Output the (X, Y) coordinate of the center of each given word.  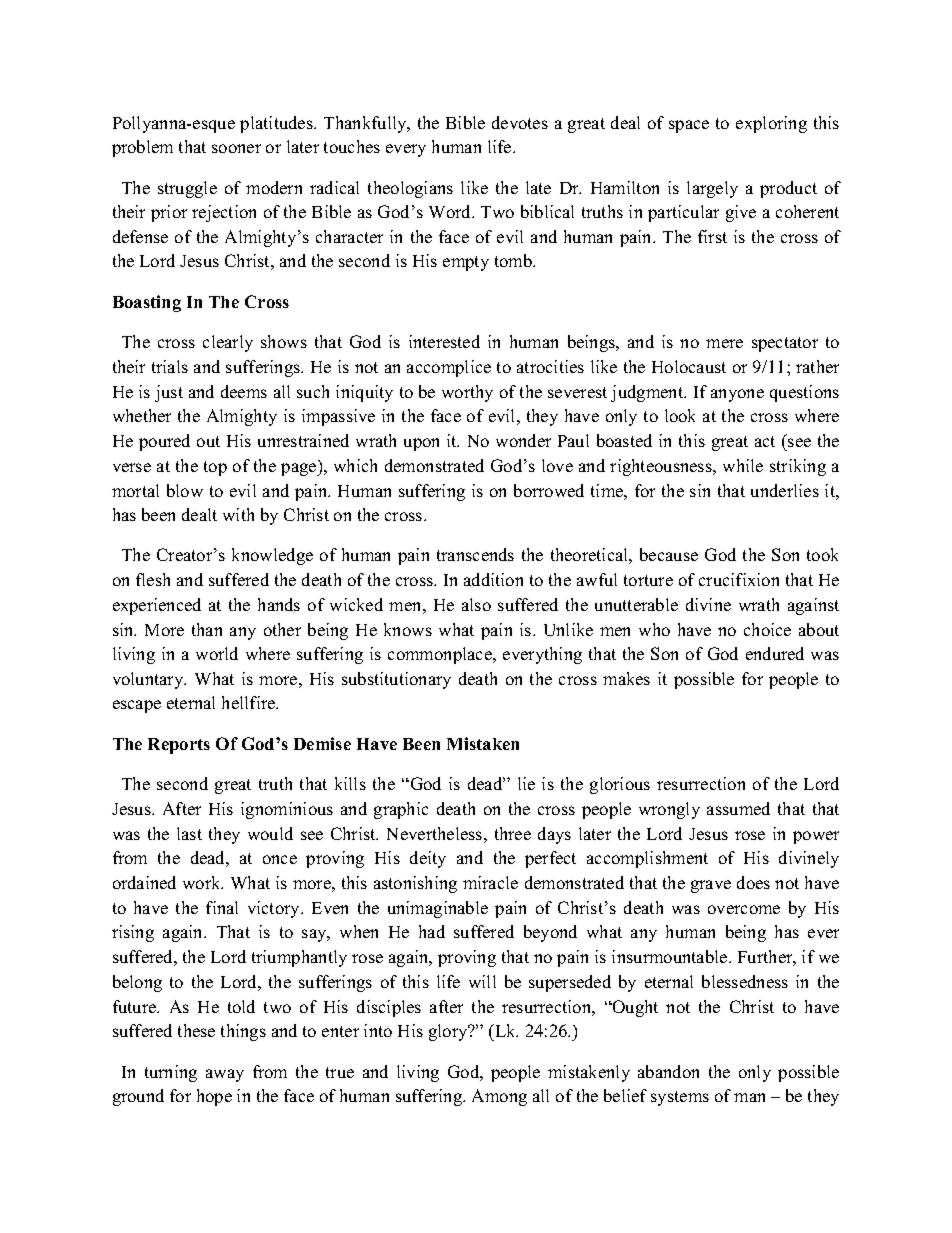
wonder (523, 440)
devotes (520, 122)
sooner (236, 148)
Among (499, 1097)
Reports (179, 746)
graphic (401, 810)
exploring (771, 124)
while (743, 465)
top (215, 468)
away (225, 1075)
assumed (738, 808)
